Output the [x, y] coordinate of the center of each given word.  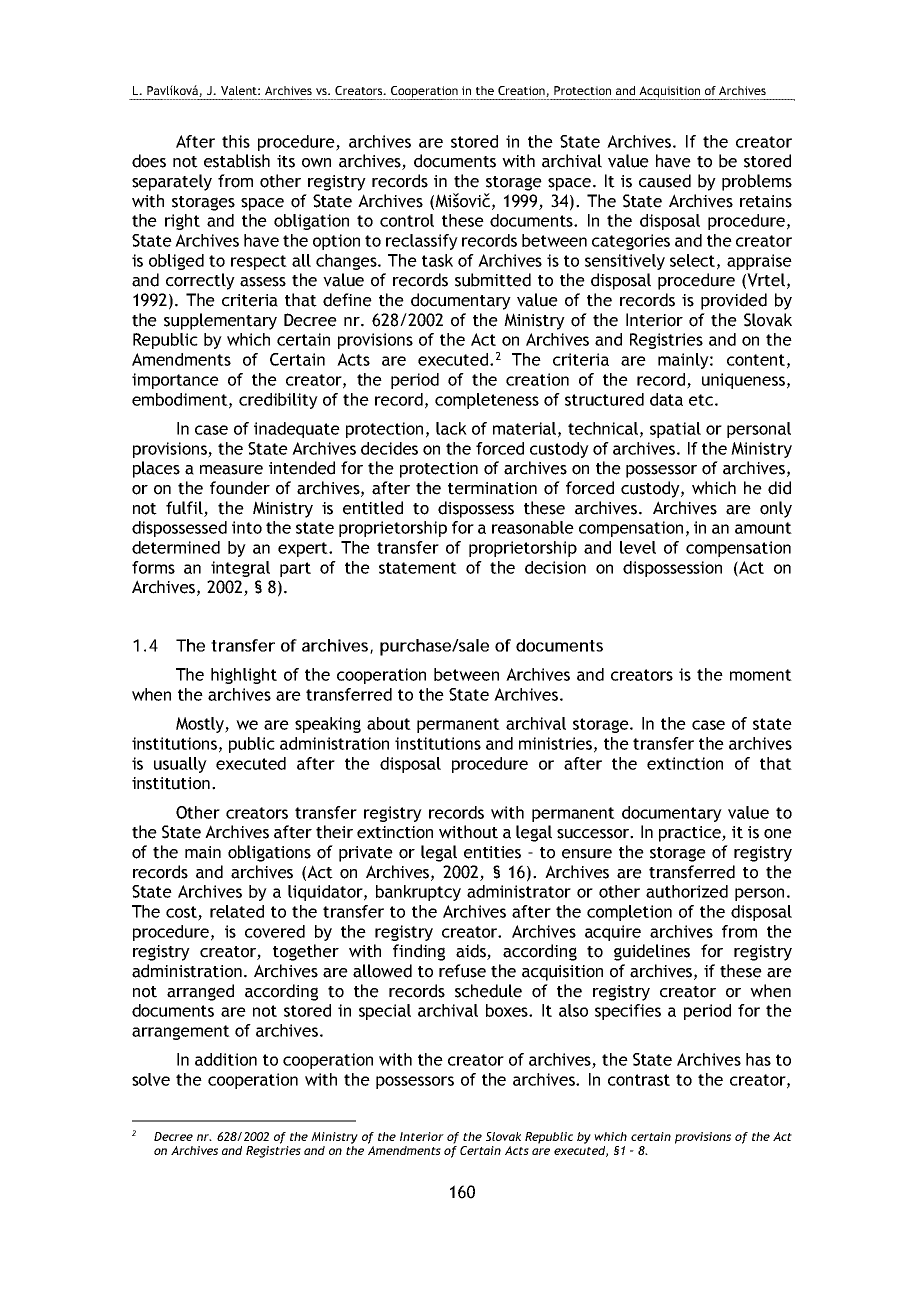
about [389, 723]
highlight [244, 676]
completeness [487, 401]
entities [492, 852]
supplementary [220, 321]
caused [665, 181]
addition [226, 1059]
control [407, 220]
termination [492, 488]
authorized [687, 891]
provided [734, 301]
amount [763, 528]
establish [237, 161]
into [247, 527]
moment [761, 675]
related [237, 911]
